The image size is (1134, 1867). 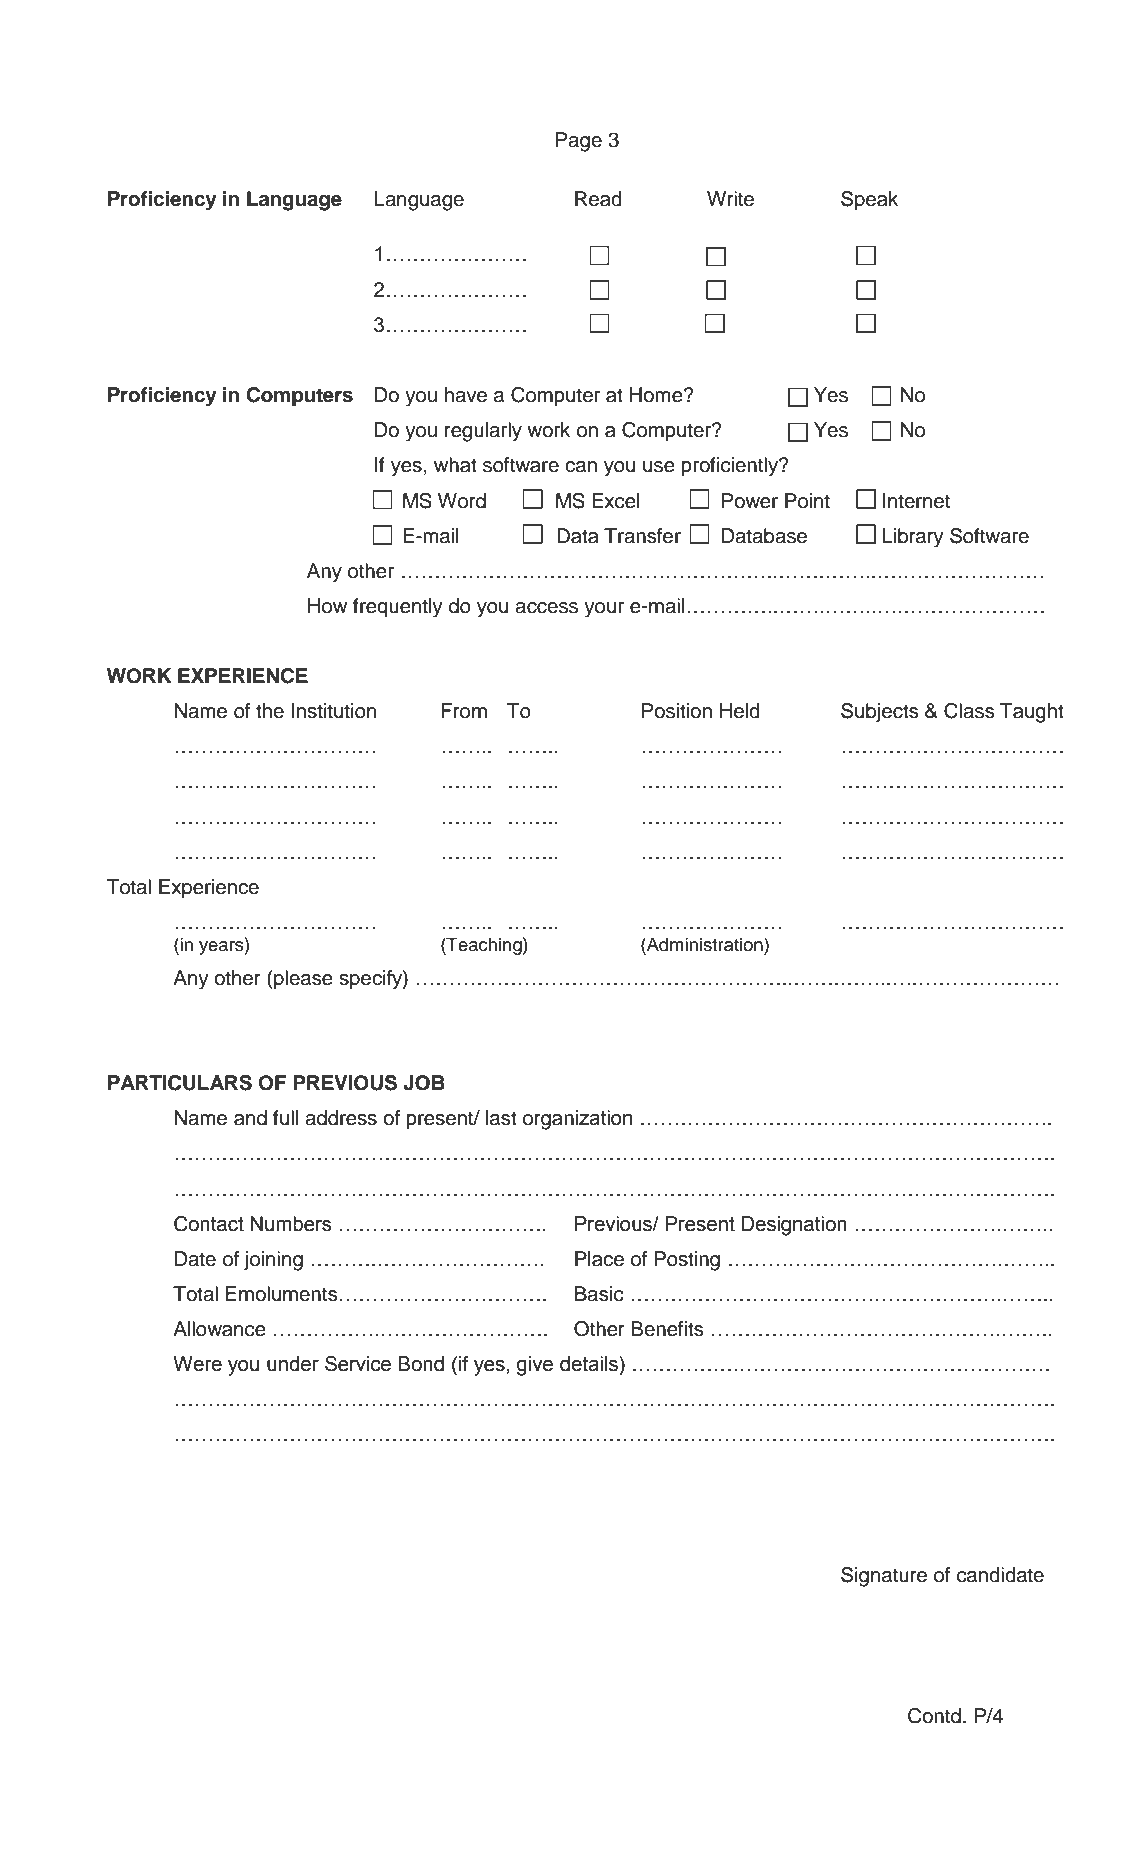 I want to click on under, so click(x=293, y=1364).
